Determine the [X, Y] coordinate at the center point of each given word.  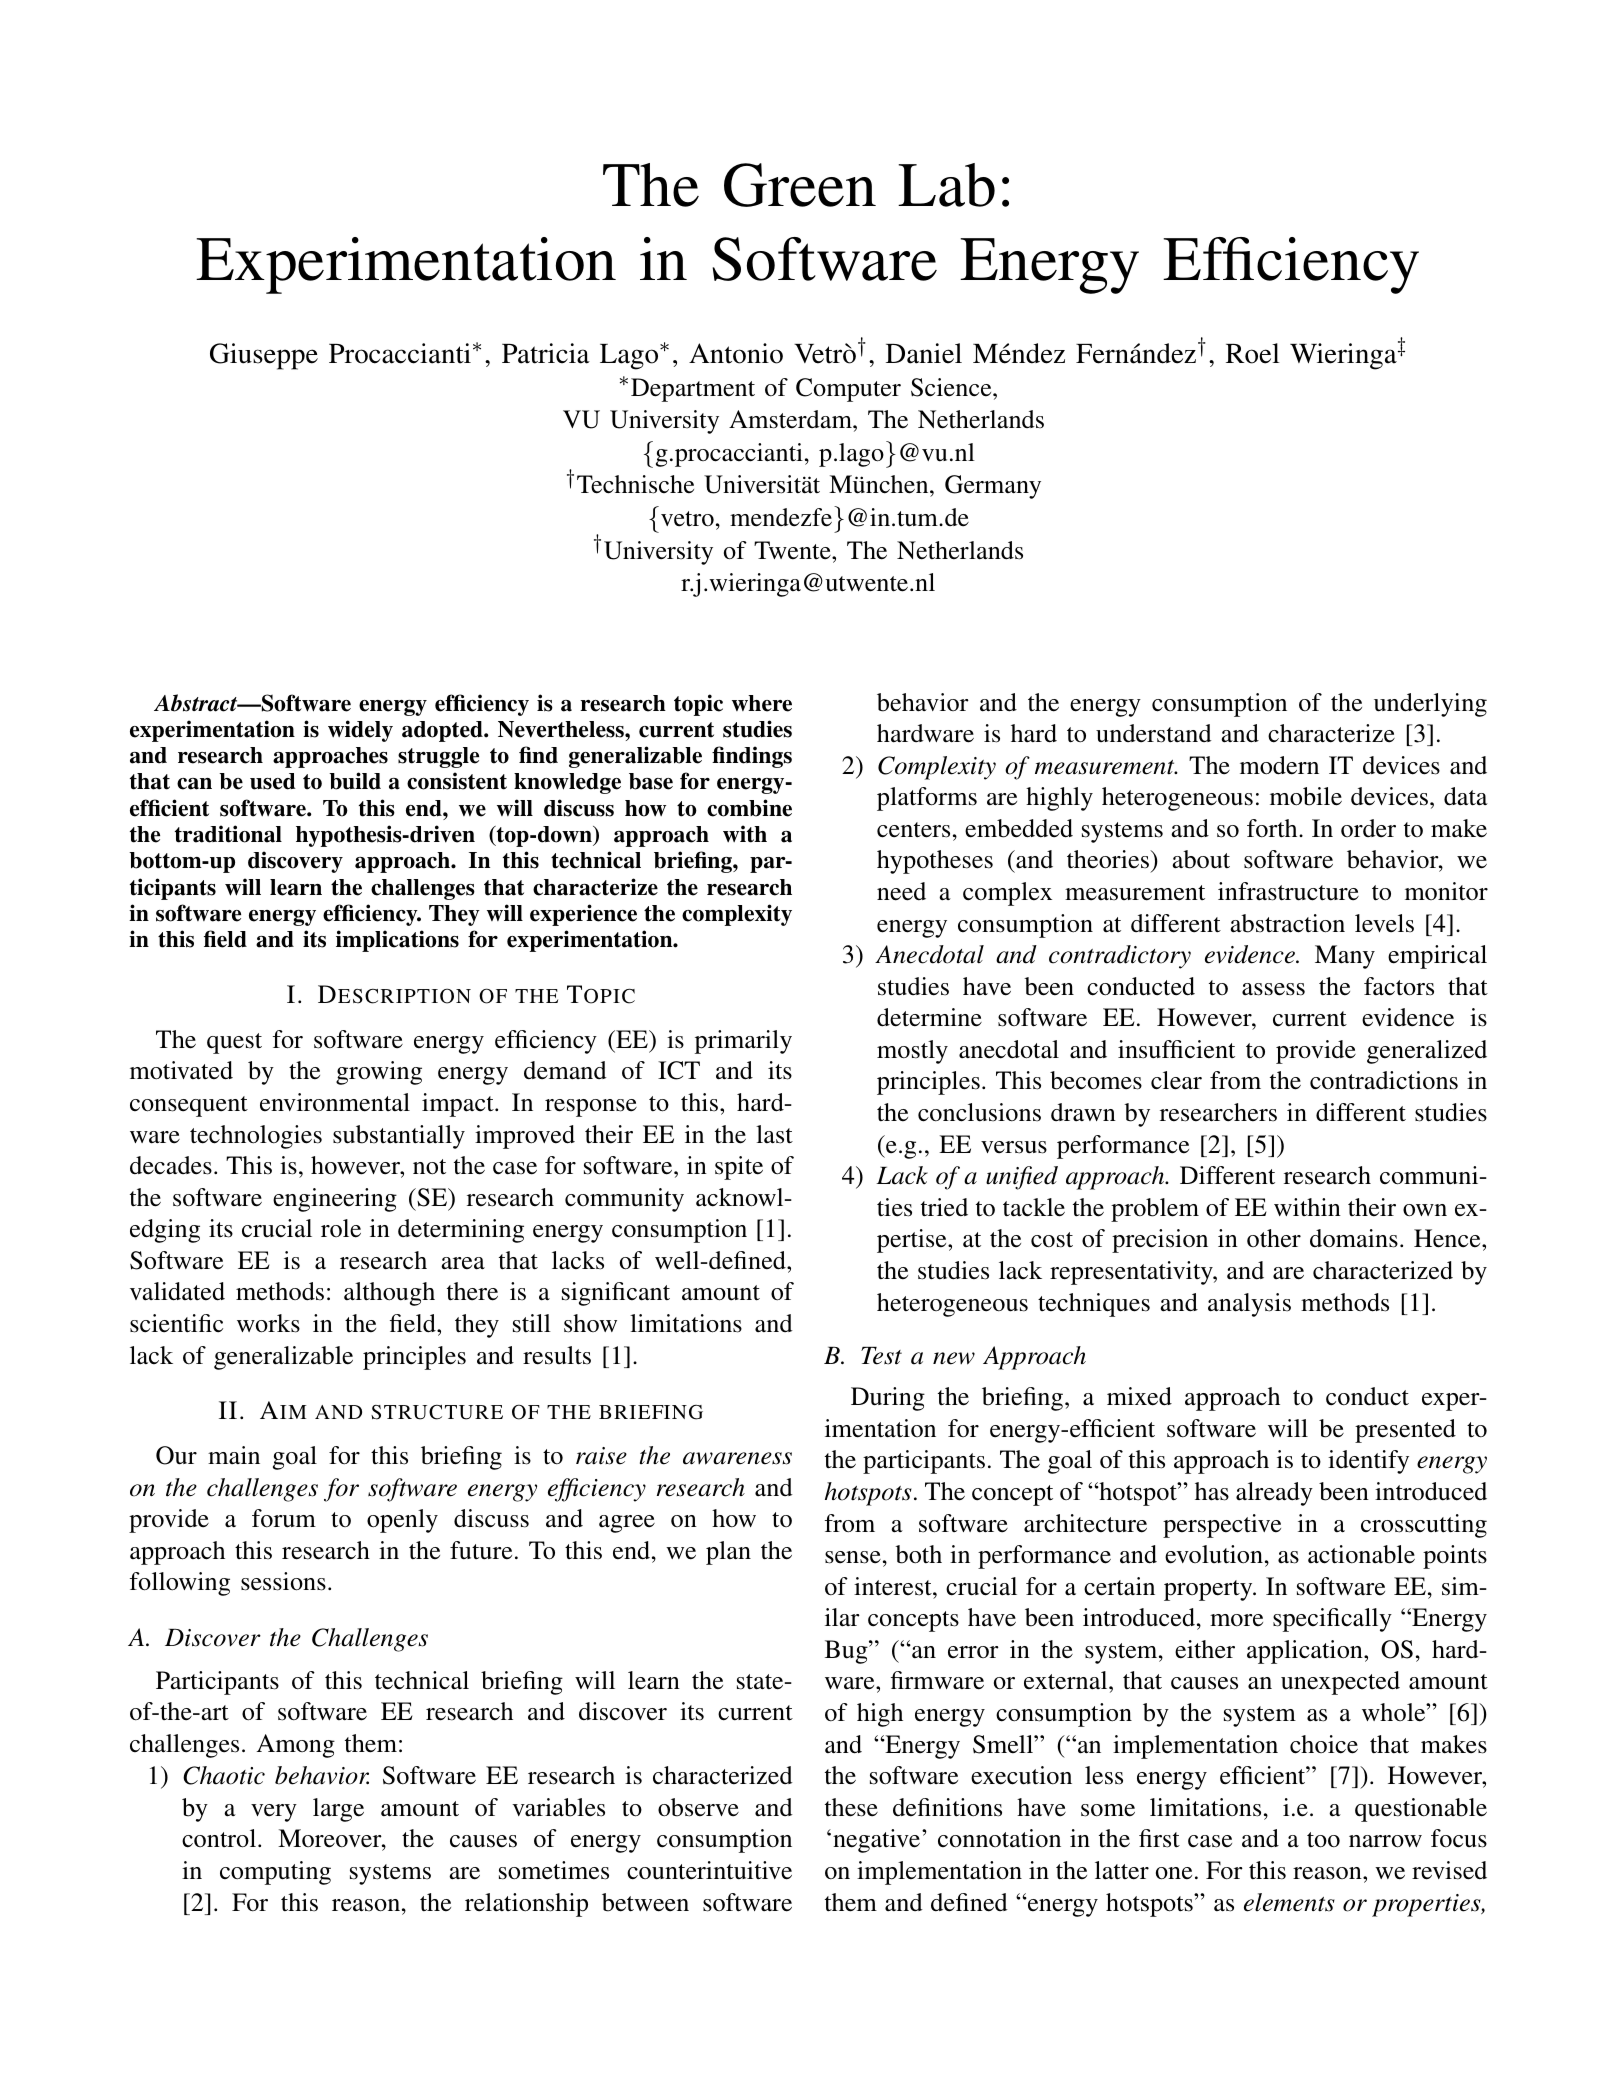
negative [878, 1841]
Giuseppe [264, 356]
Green [800, 185]
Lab [946, 185]
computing [275, 1873]
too [1323, 1840]
